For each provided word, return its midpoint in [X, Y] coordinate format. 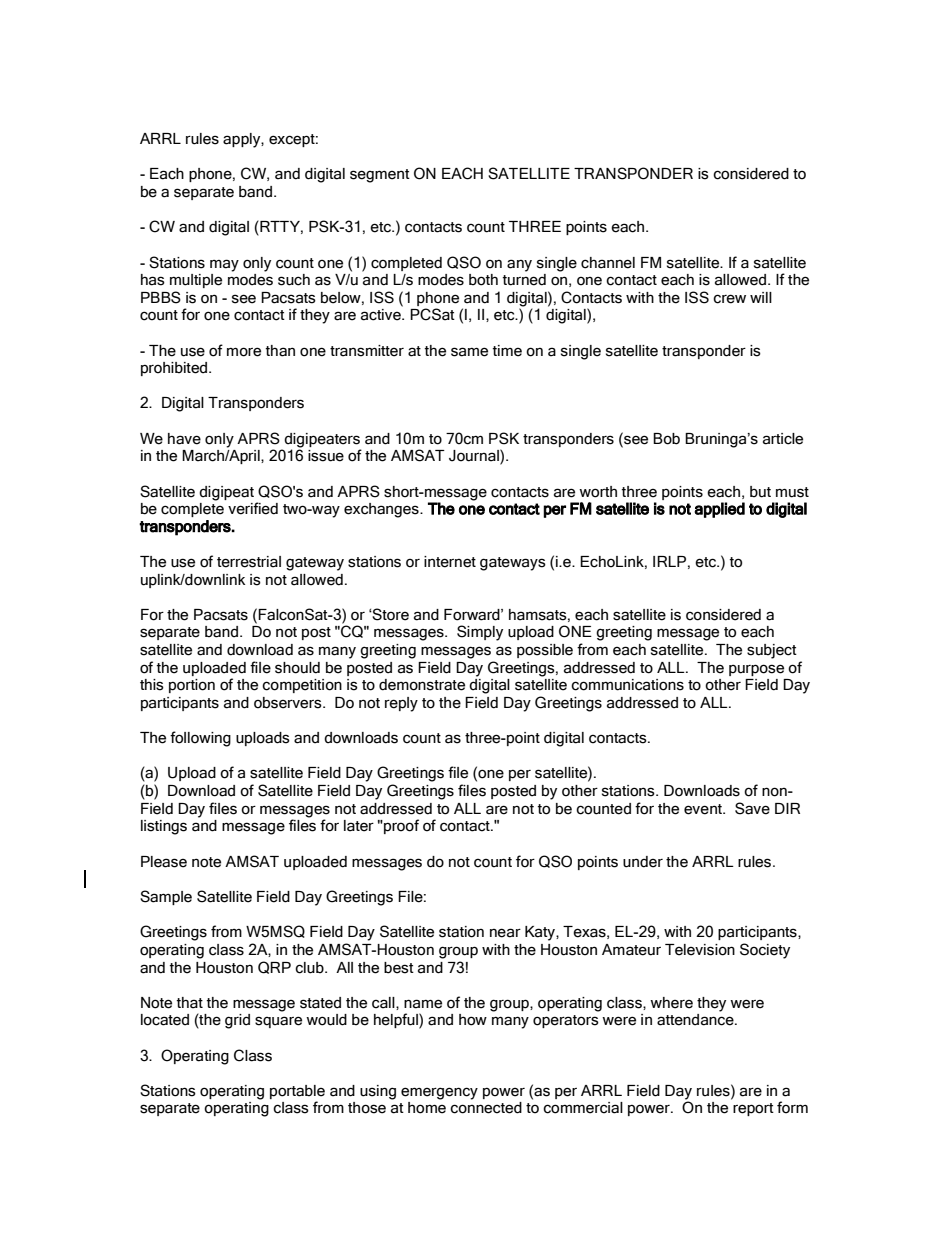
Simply [480, 633]
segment [380, 176]
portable [297, 1092]
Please [164, 862]
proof [400, 826]
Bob [666, 439]
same [469, 352]
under [643, 862]
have [184, 439]
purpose [756, 670]
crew [729, 299]
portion [192, 686]
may [224, 265]
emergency [439, 1093]
